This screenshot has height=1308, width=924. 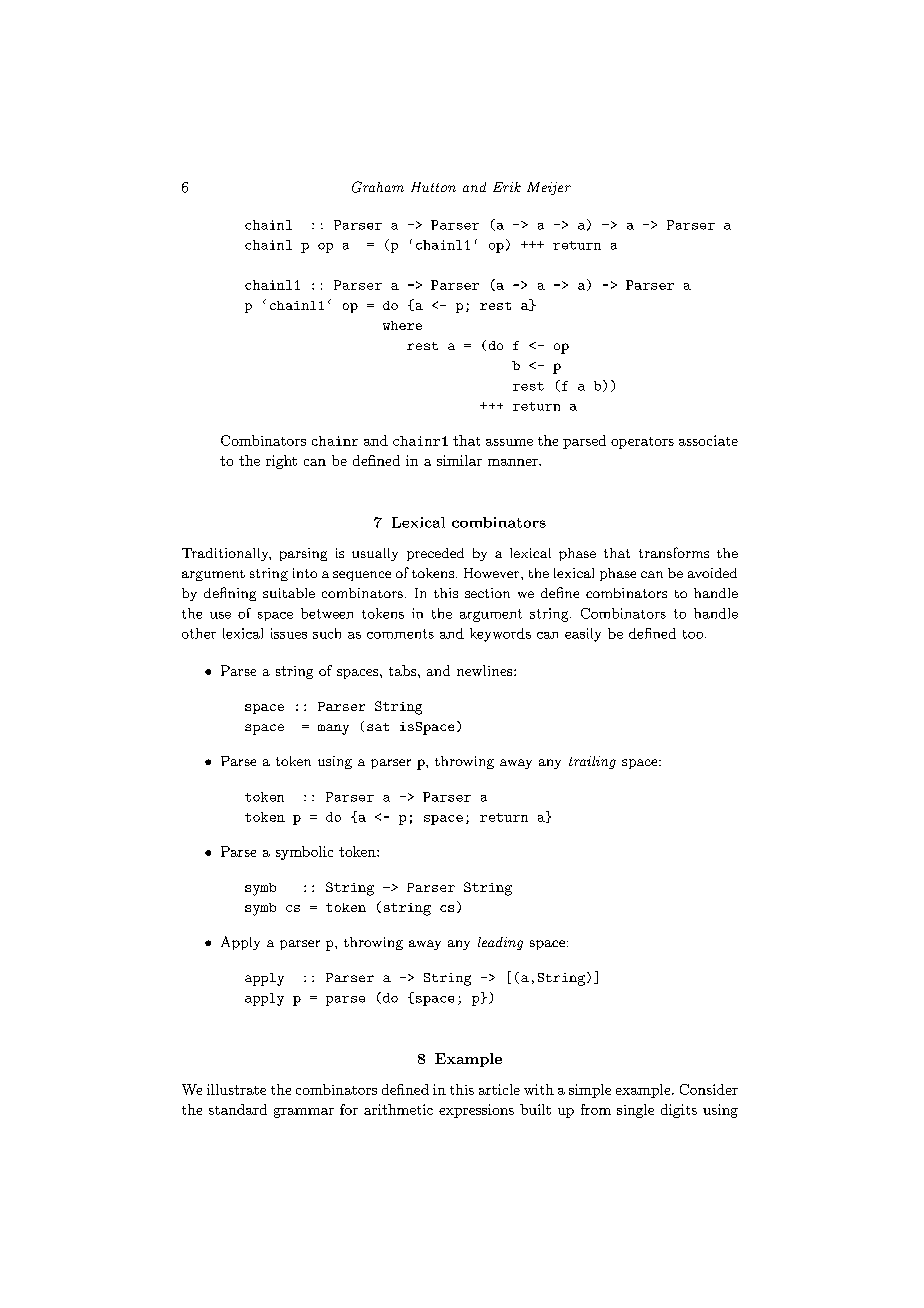 What do you see at coordinates (433, 187) in the screenshot?
I see `Hutton` at bounding box center [433, 187].
